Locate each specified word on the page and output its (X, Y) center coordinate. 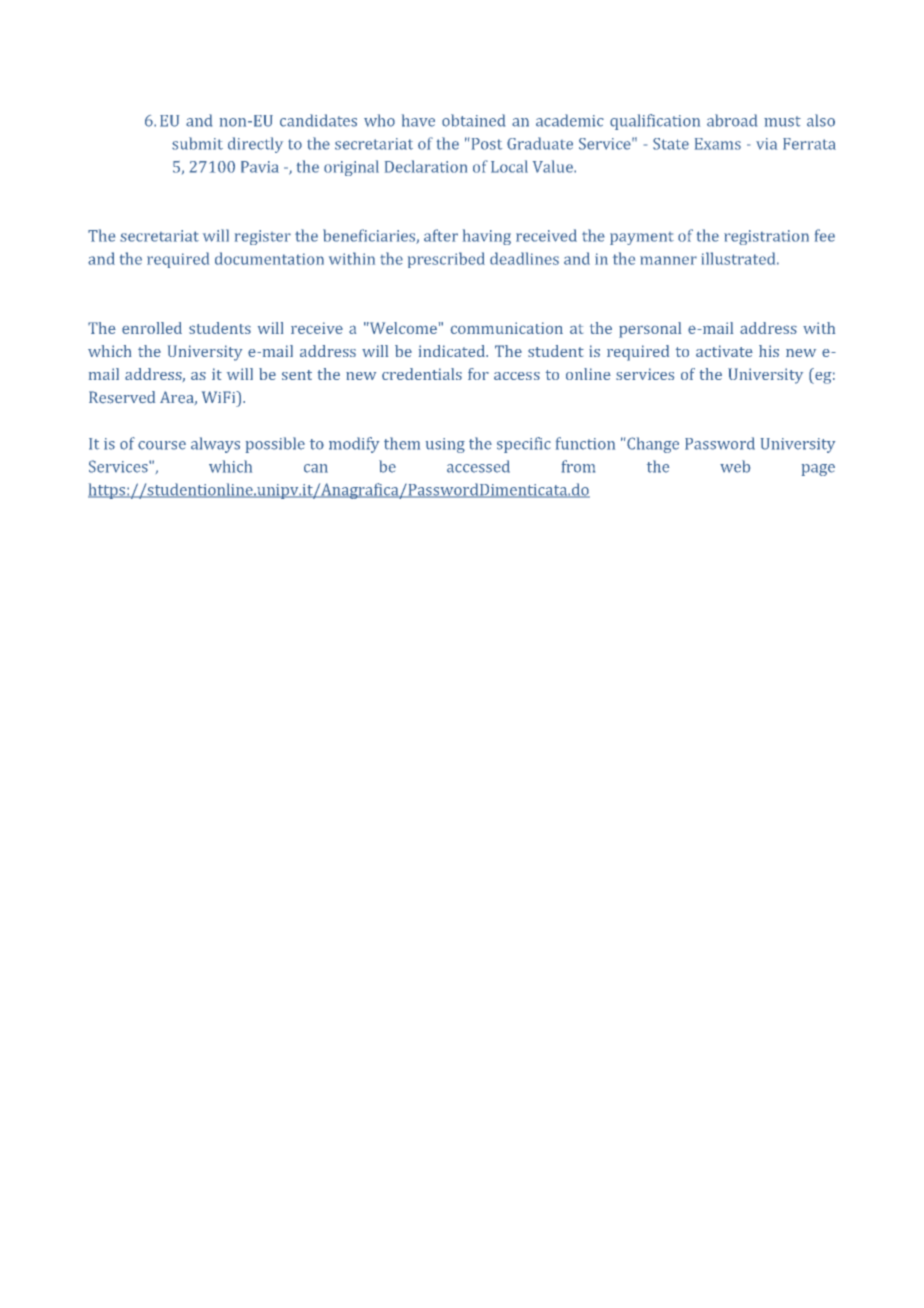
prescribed (446, 260)
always (215, 445)
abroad (732, 120)
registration (766, 237)
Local (509, 166)
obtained (473, 120)
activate (724, 351)
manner (668, 260)
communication (507, 328)
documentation (269, 258)
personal (650, 330)
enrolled (152, 328)
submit (197, 143)
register (263, 237)
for (478, 374)
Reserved (122, 397)
